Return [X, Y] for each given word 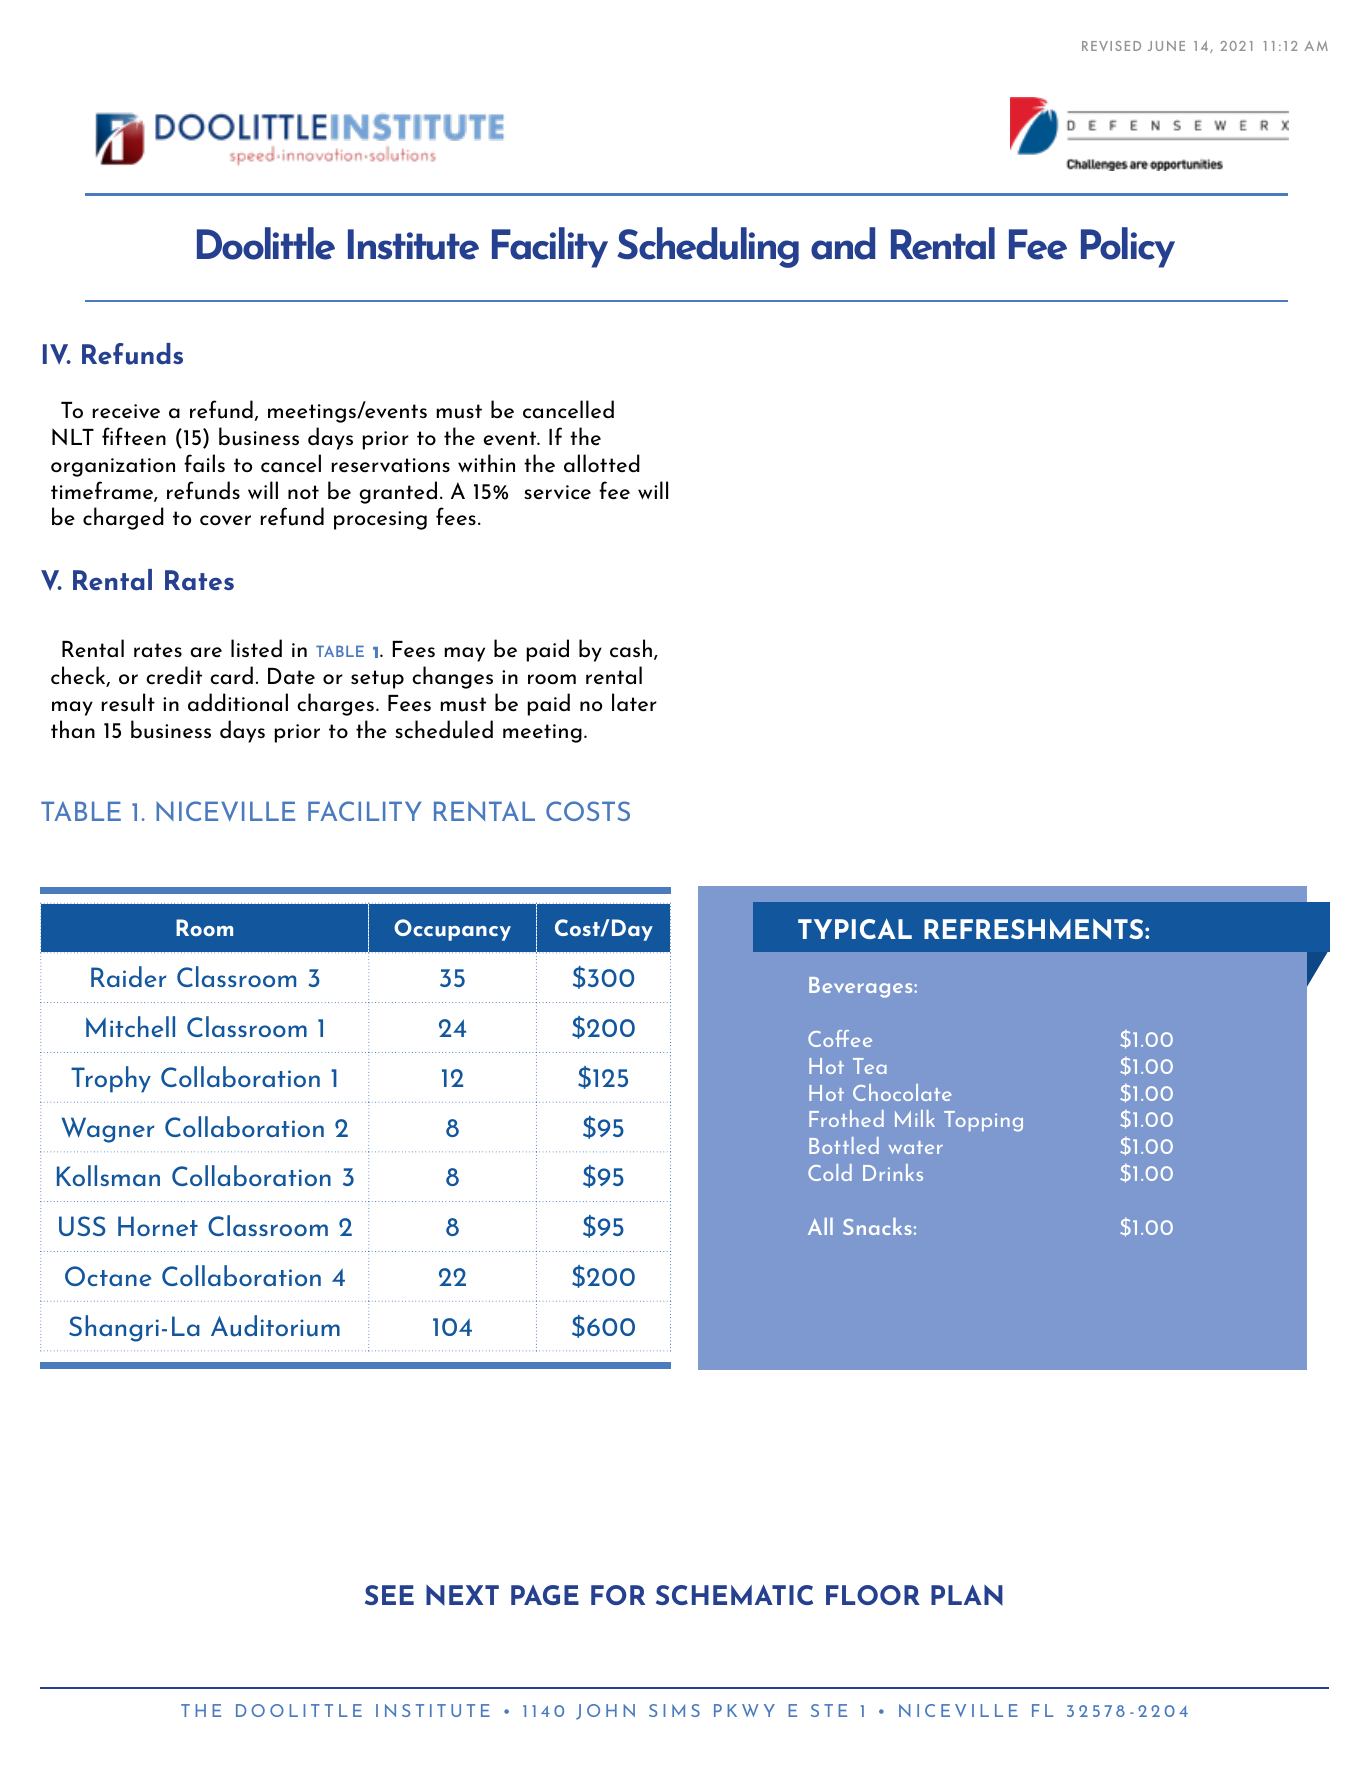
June [1166, 46]
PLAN [967, 1595]
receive [126, 411]
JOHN [605, 1712]
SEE [389, 1595]
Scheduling [708, 247]
